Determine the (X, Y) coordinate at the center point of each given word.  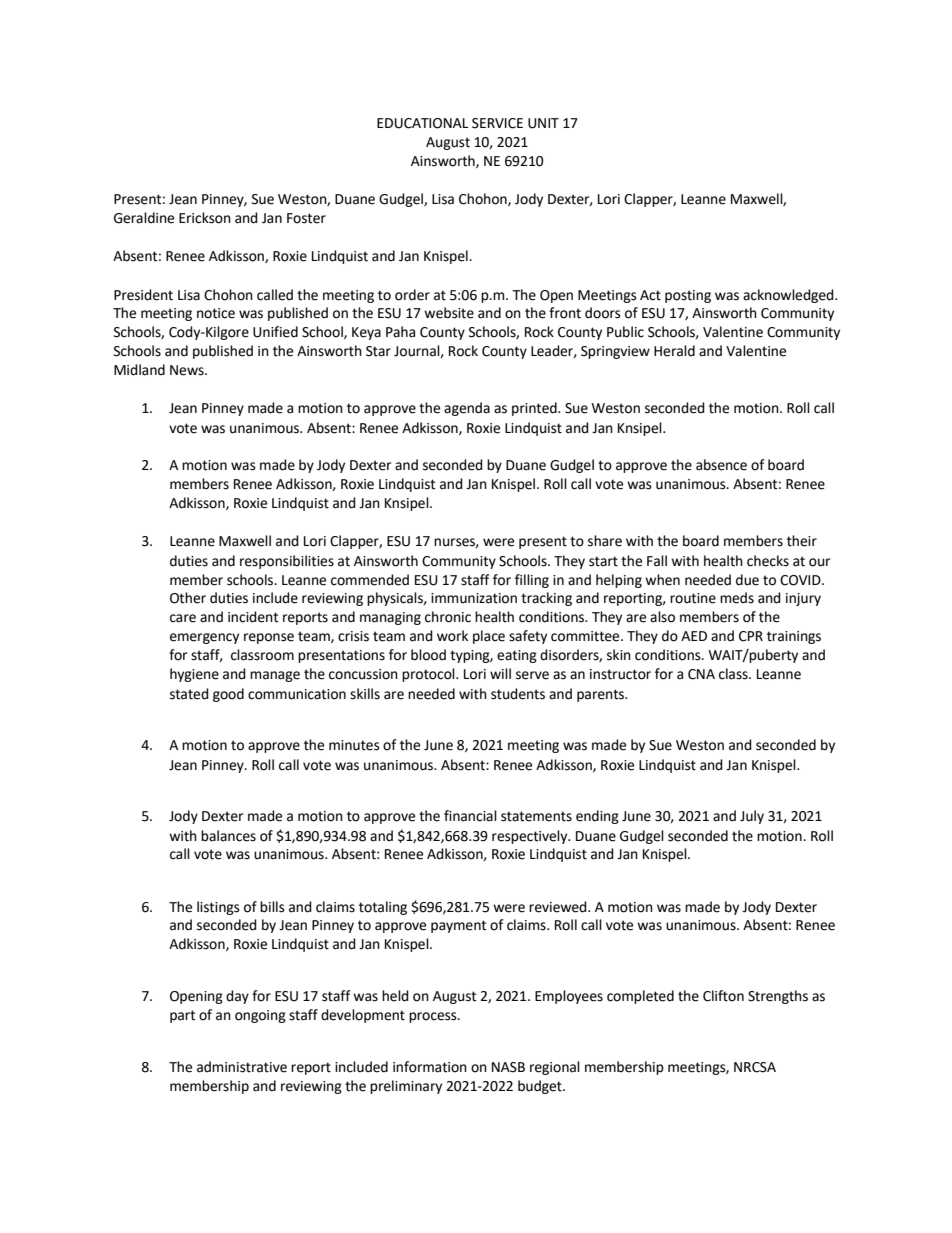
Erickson (205, 218)
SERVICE (497, 123)
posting (688, 296)
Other (188, 598)
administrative (242, 1067)
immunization (474, 598)
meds (737, 598)
